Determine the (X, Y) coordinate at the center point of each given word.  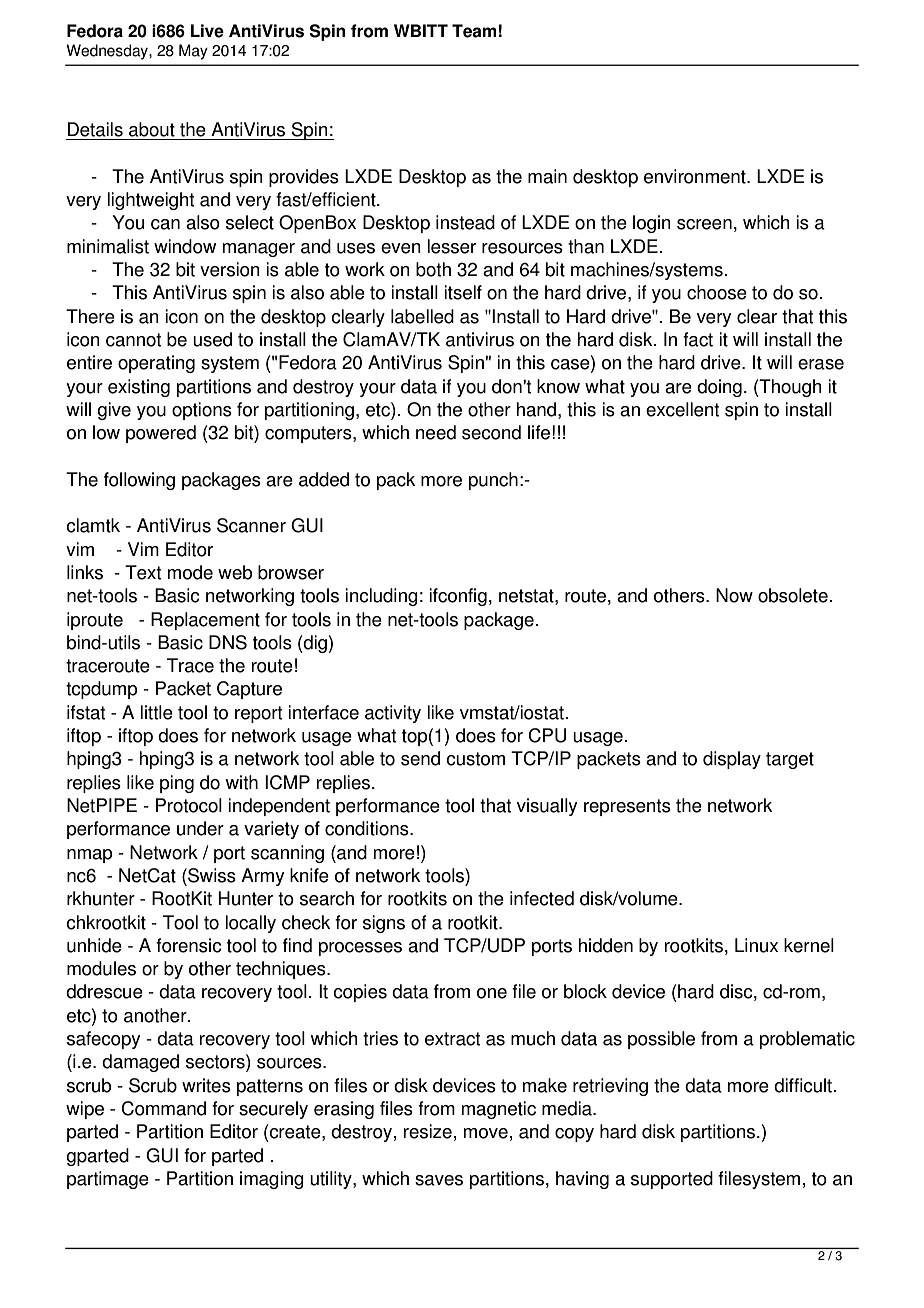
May (193, 52)
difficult (803, 1085)
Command (163, 1108)
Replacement (205, 621)
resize (428, 1131)
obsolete (793, 595)
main (547, 176)
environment (696, 176)
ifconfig (458, 597)
